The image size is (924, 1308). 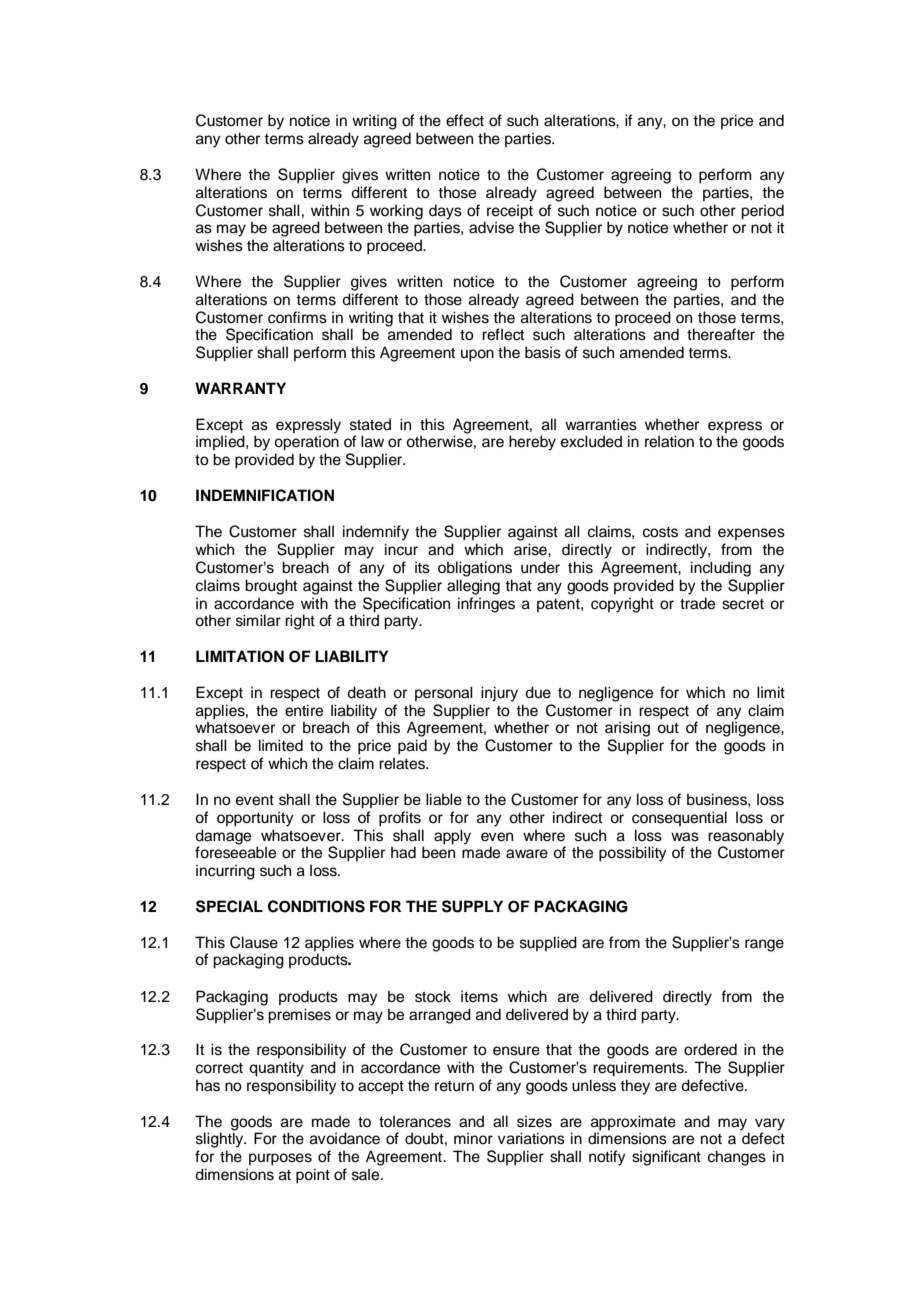 I want to click on changes, so click(x=737, y=1158).
